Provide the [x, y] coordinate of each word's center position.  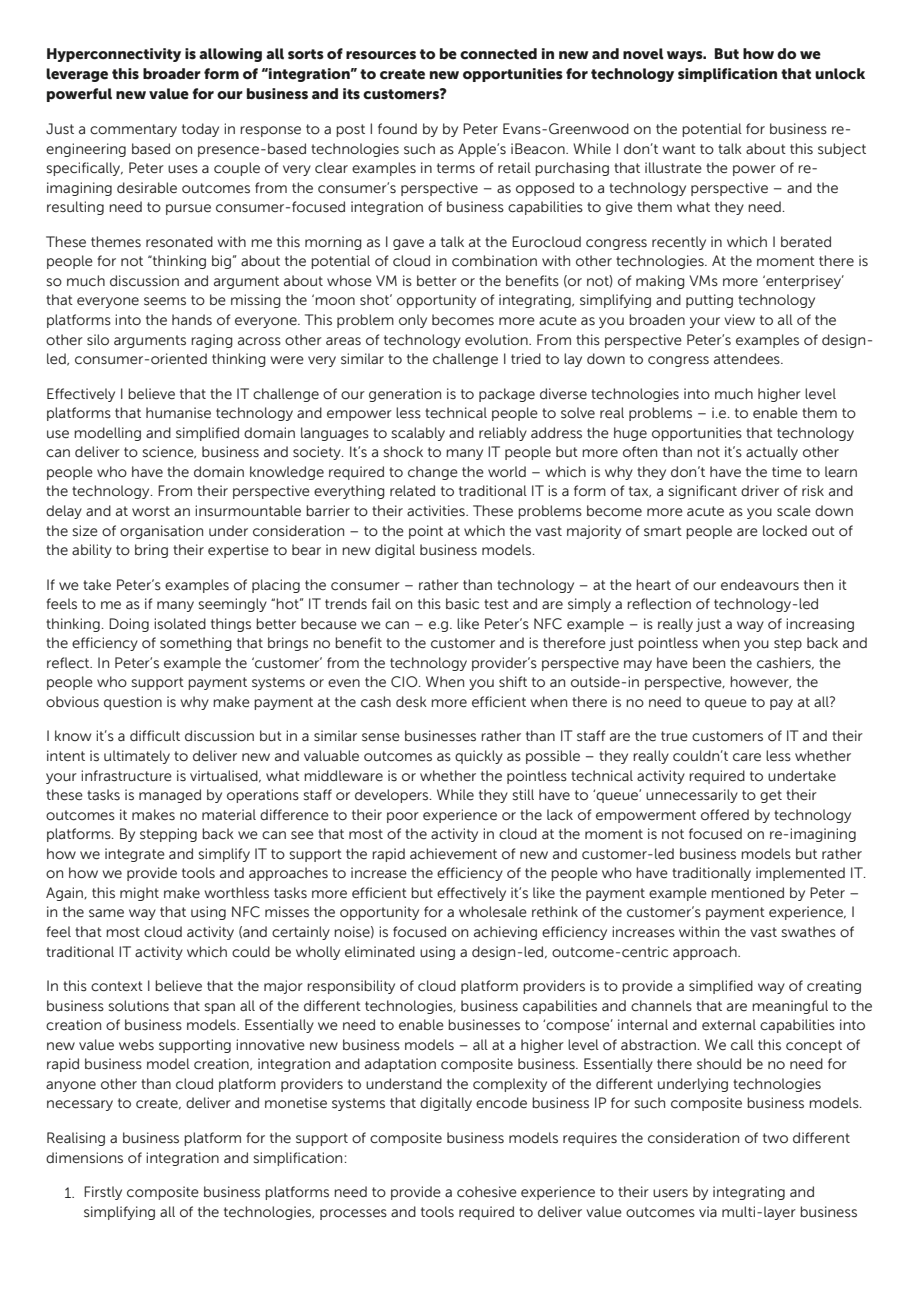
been [709, 663]
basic [462, 604]
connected [498, 54]
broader [172, 74]
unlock [840, 74]
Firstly [103, 1193]
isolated [180, 624]
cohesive [487, 1192]
